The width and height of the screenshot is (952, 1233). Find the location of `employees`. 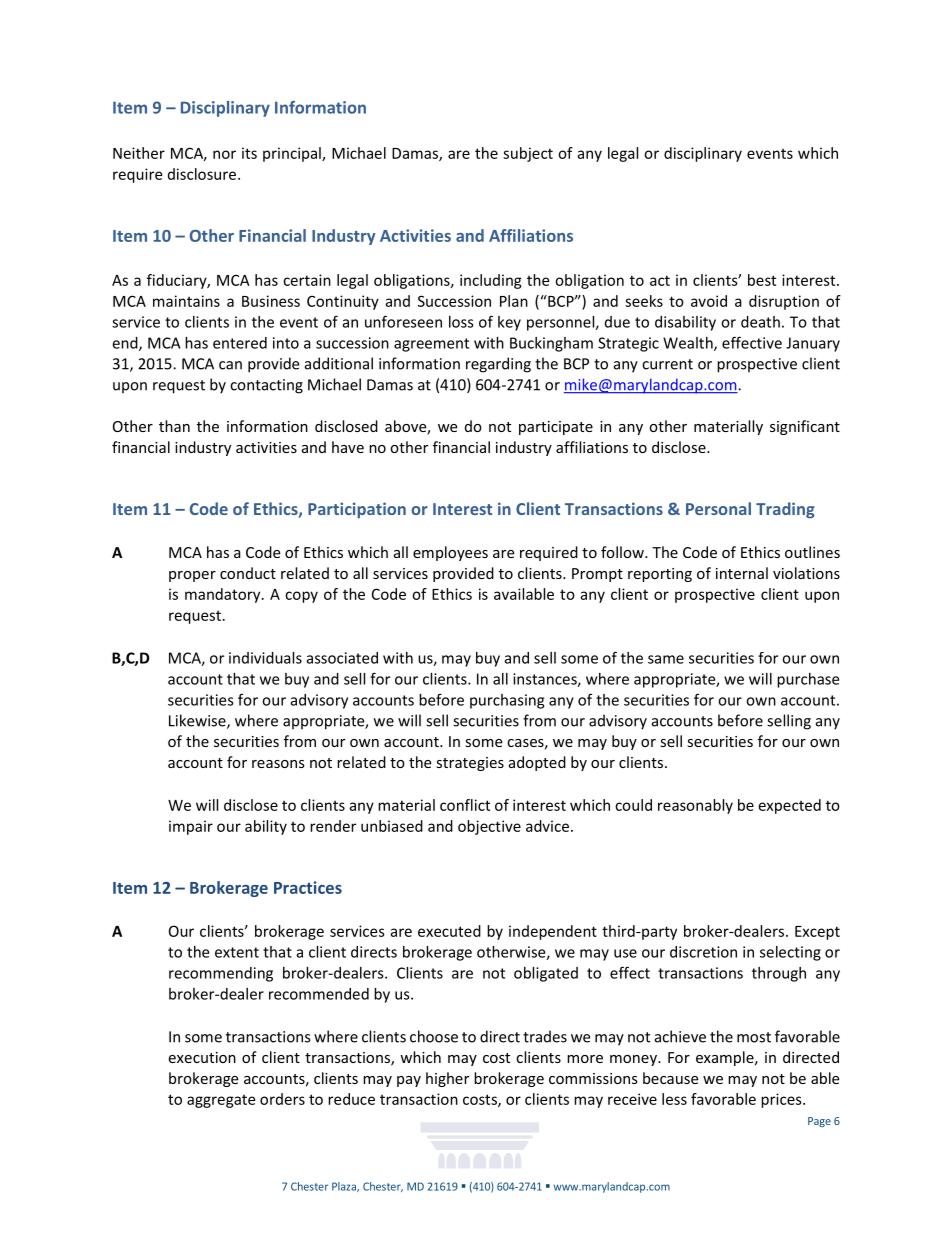

employees is located at coordinates (450, 553).
